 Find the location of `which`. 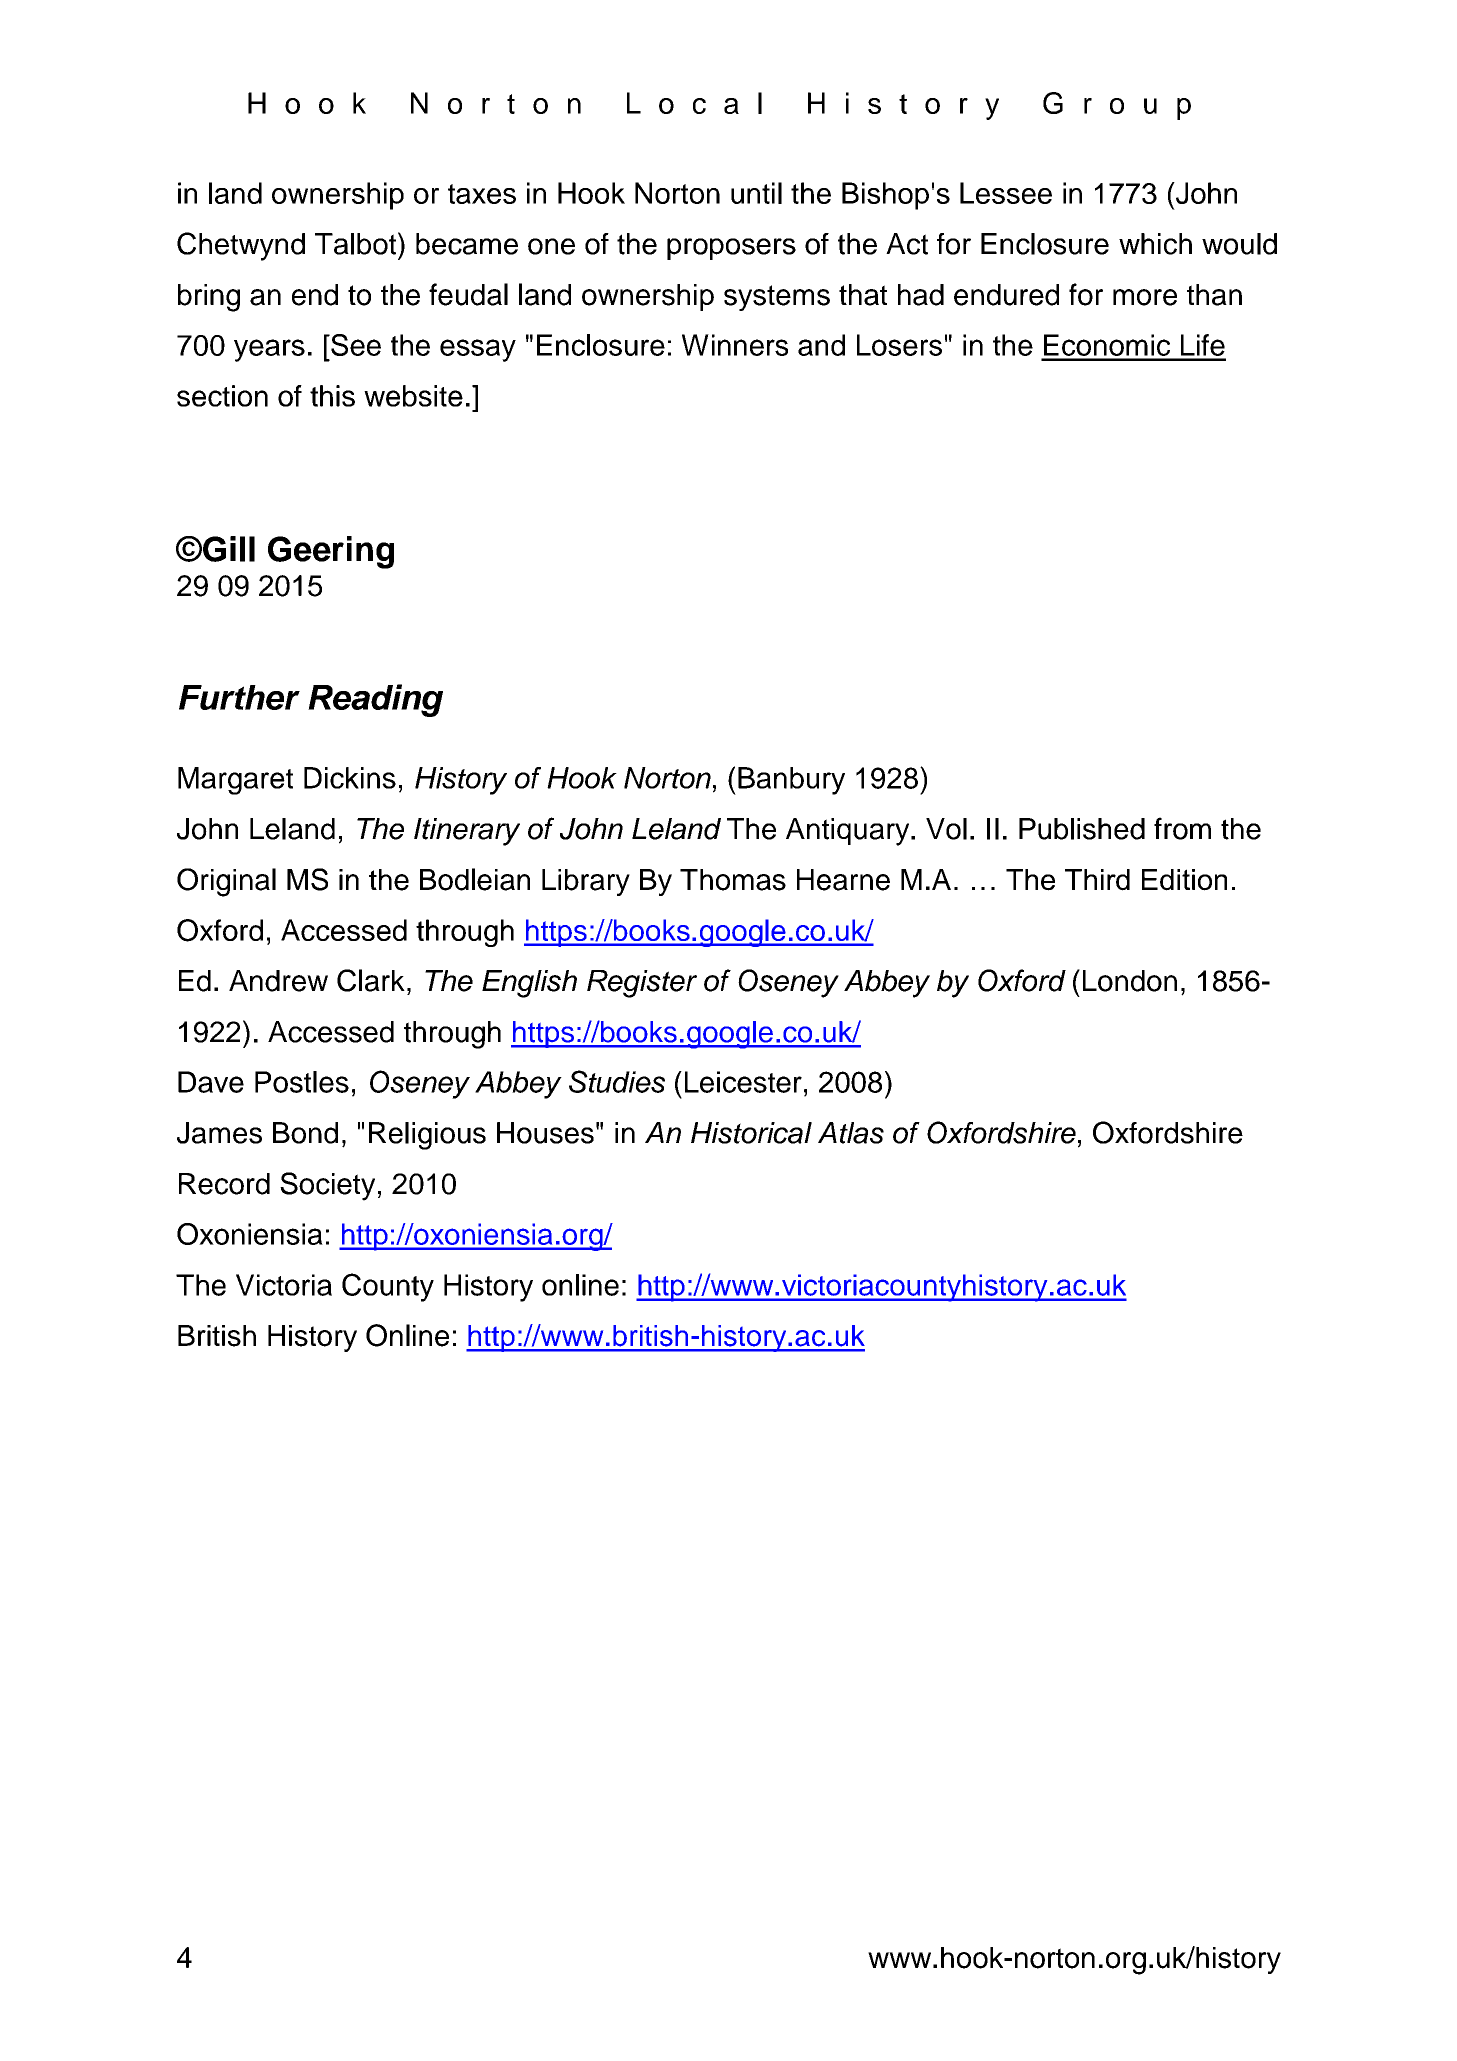

which is located at coordinates (1155, 244).
